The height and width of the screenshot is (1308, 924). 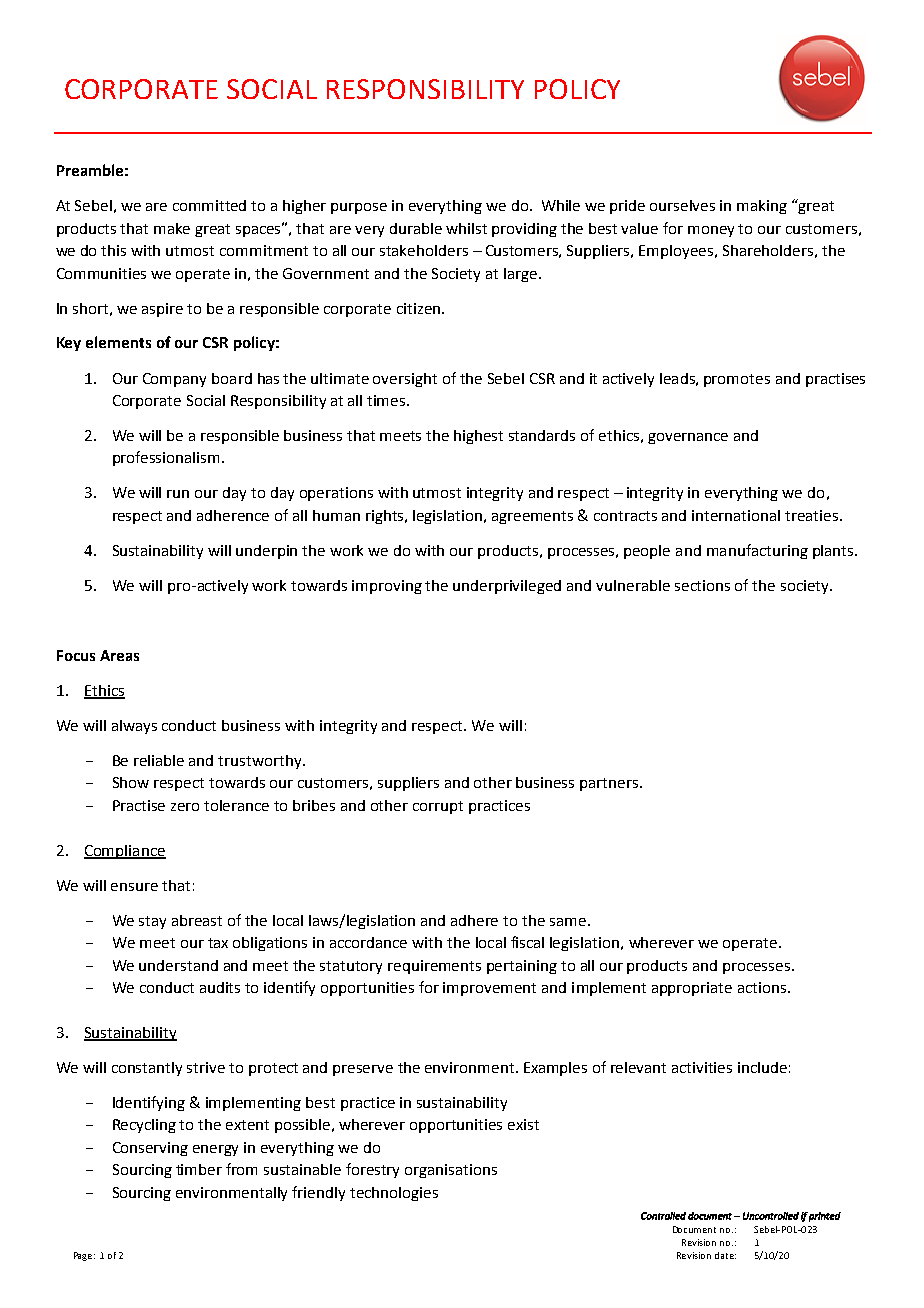 What do you see at coordinates (178, 965) in the screenshot?
I see `understand` at bounding box center [178, 965].
